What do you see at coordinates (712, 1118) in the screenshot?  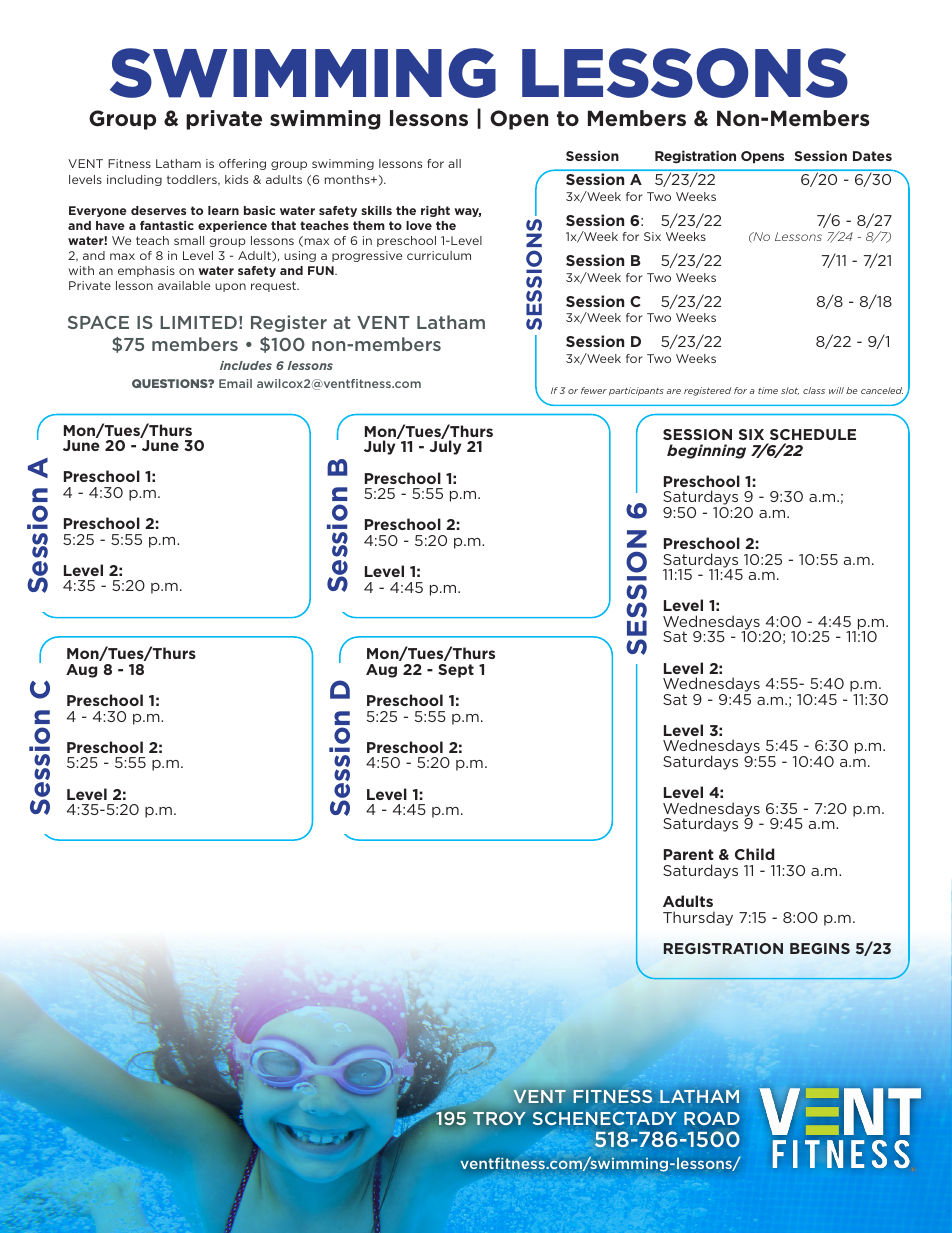 I see `ROAD` at bounding box center [712, 1118].
